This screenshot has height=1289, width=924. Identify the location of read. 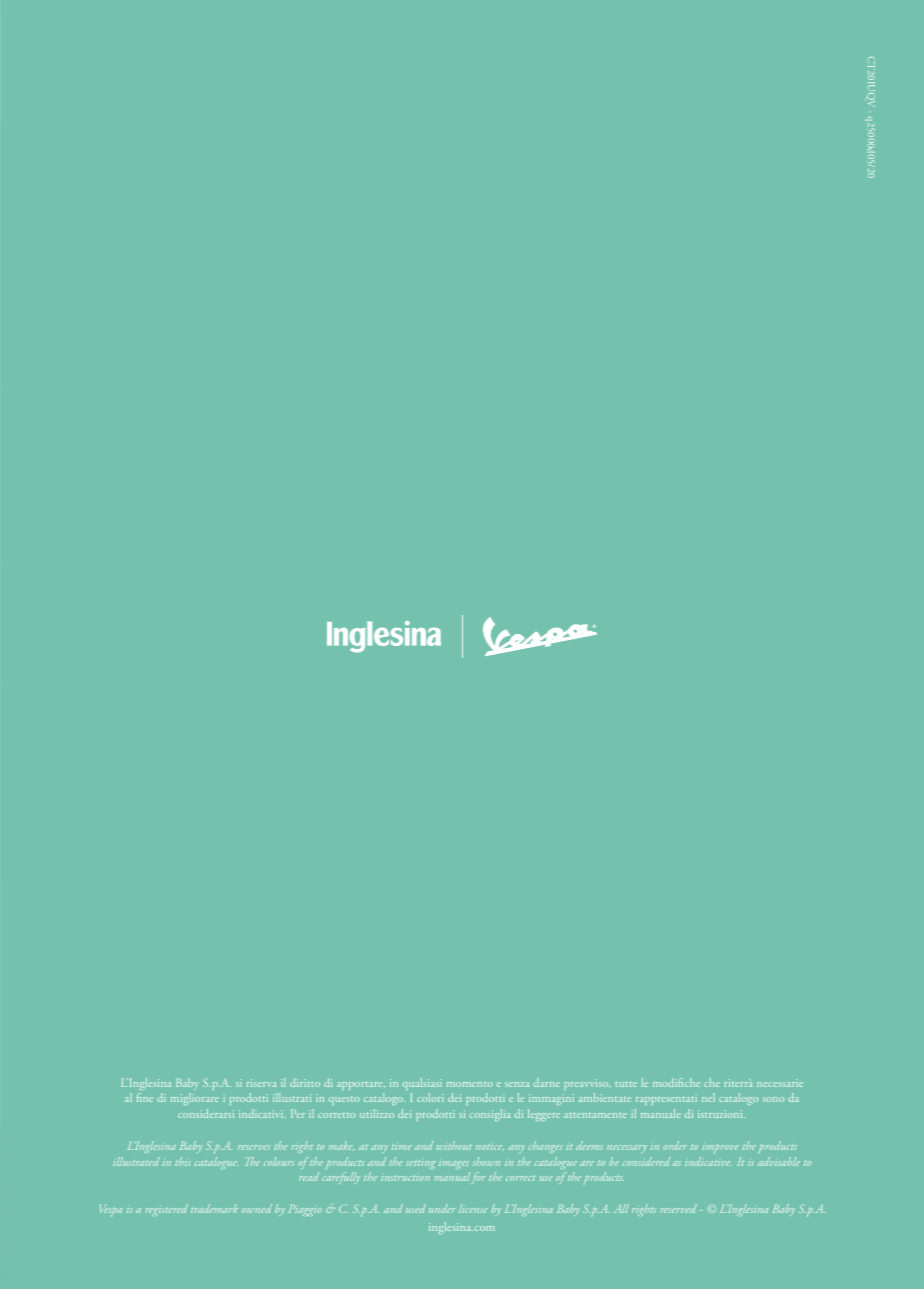
(309, 1176).
